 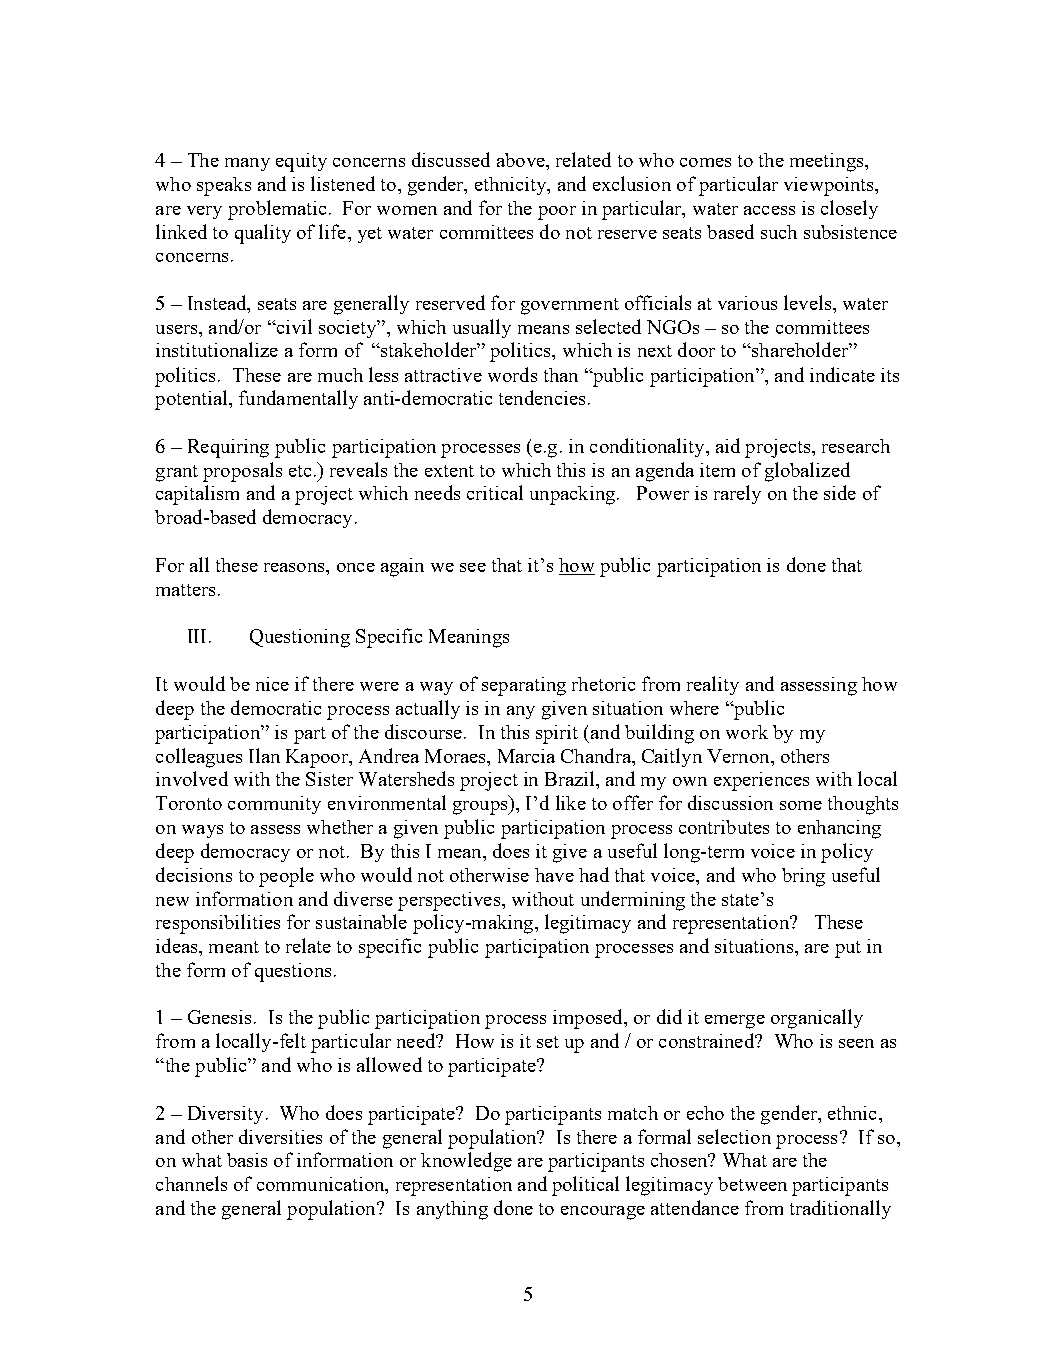 What do you see at coordinates (247, 1160) in the screenshot?
I see `basis` at bounding box center [247, 1160].
